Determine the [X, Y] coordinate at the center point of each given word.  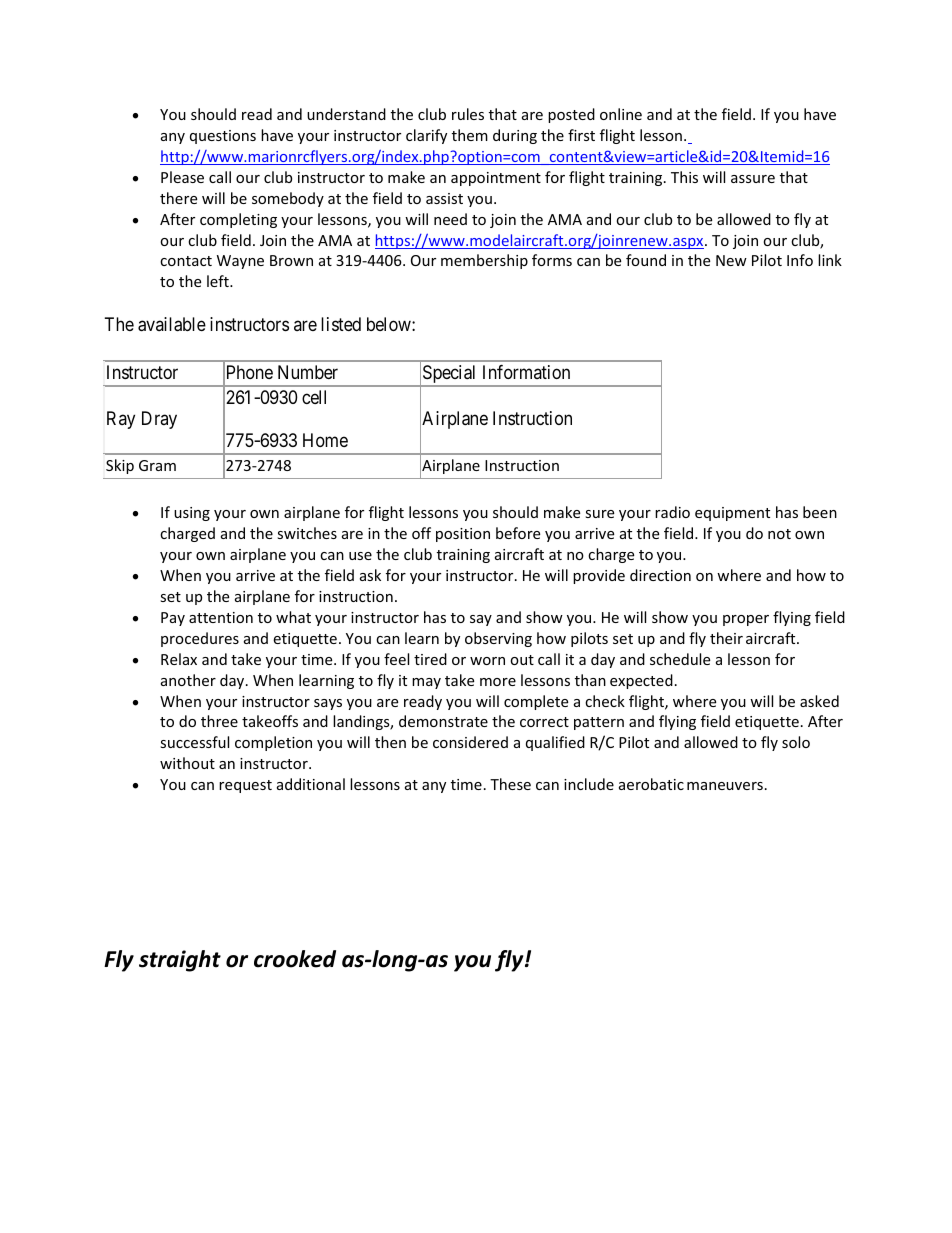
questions [223, 137]
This [684, 177]
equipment [732, 514]
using [192, 514]
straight [180, 961]
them [470, 135]
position [463, 535]
